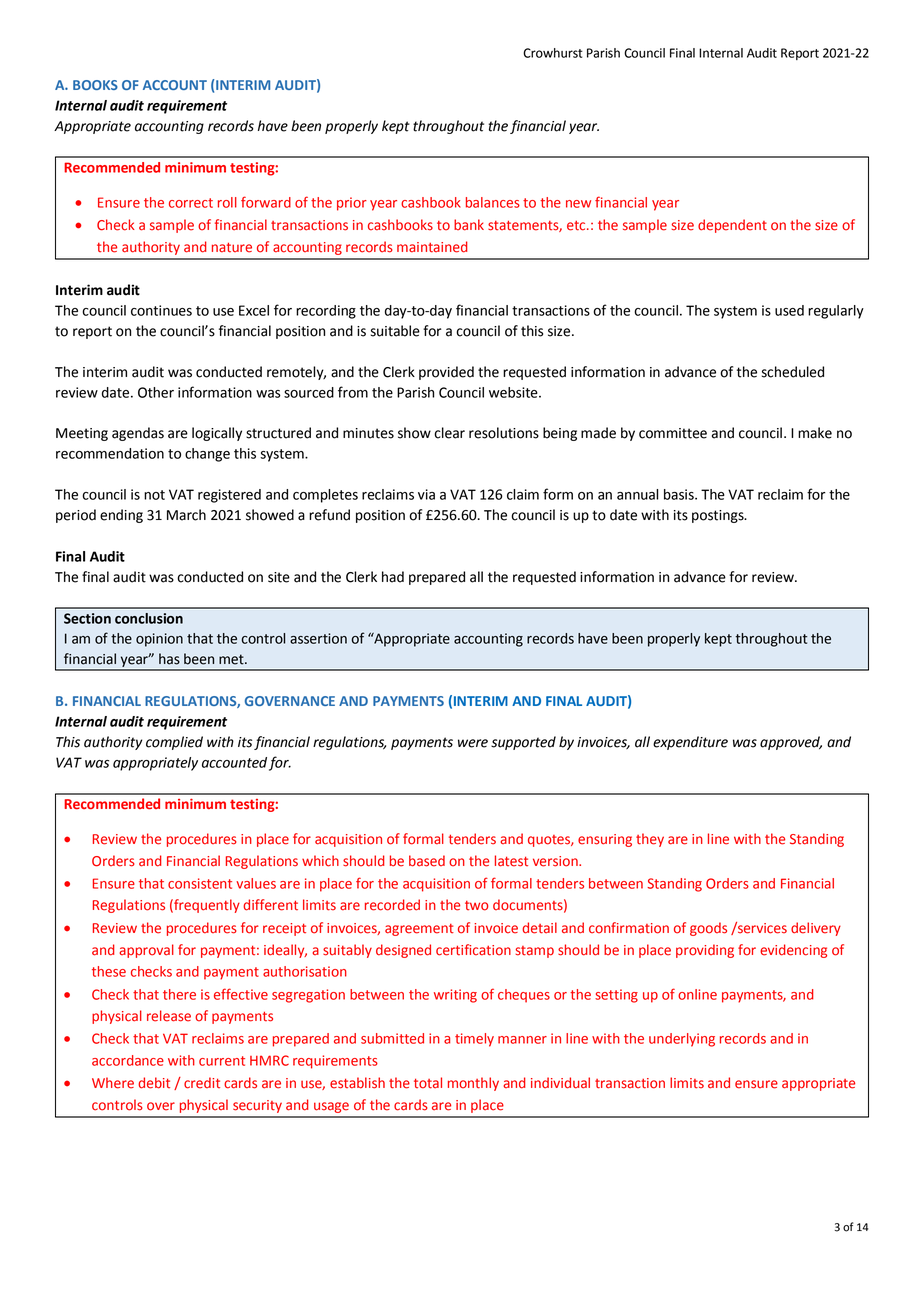  What do you see at coordinates (191, 203) in the screenshot?
I see `correct` at bounding box center [191, 203].
